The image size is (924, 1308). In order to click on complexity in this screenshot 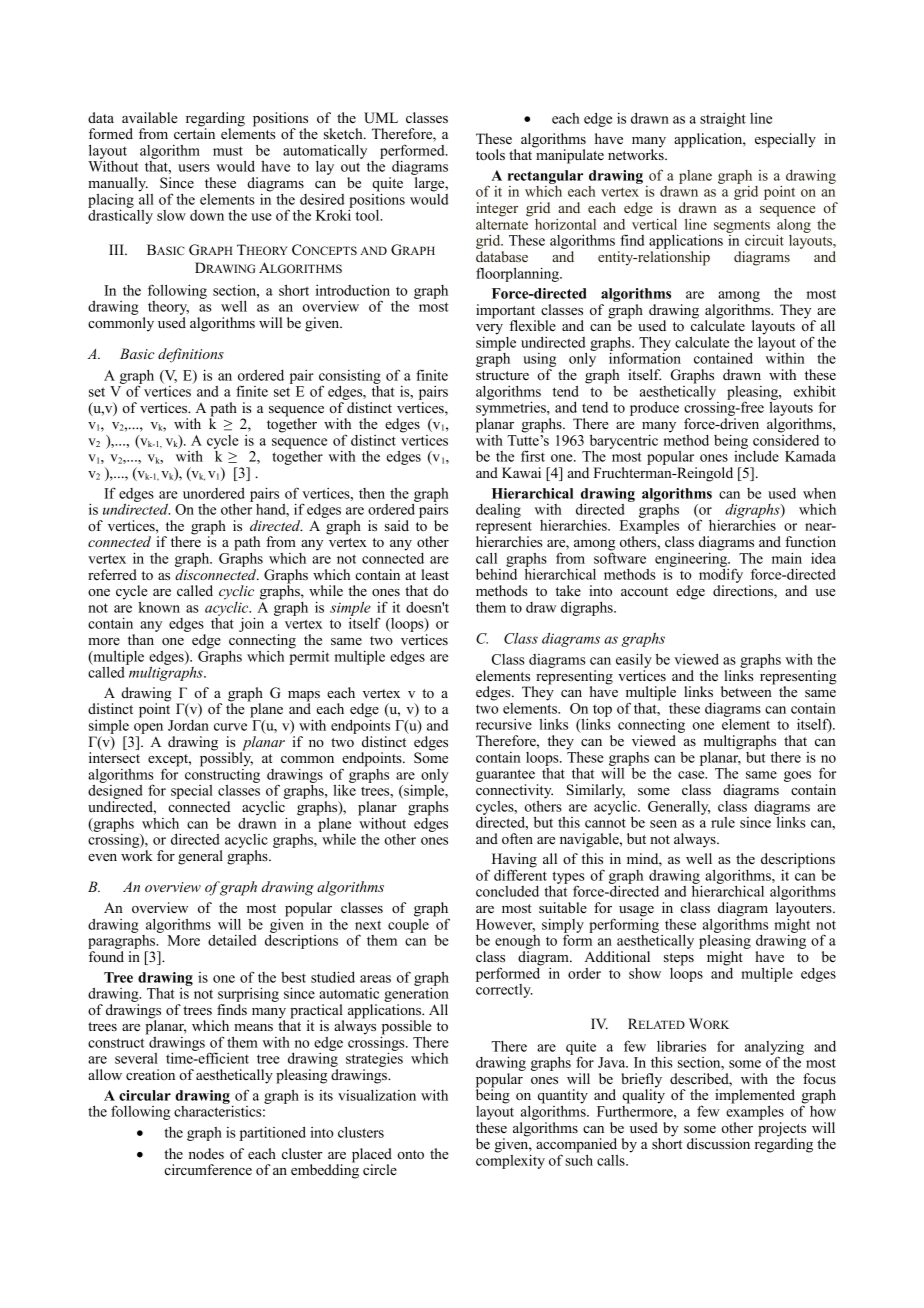, I will do `click(510, 1160)`.
